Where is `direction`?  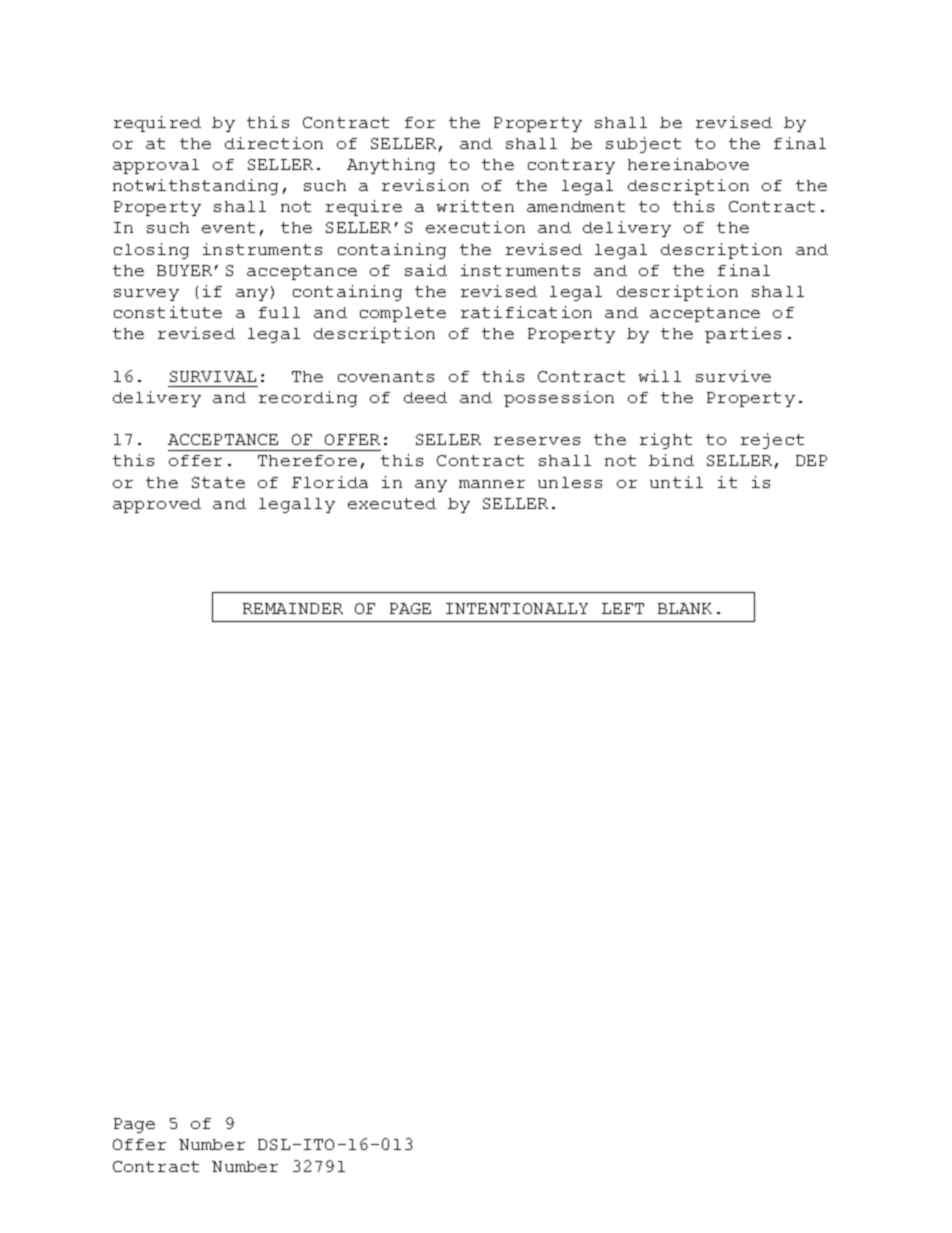
direction is located at coordinates (274, 143).
